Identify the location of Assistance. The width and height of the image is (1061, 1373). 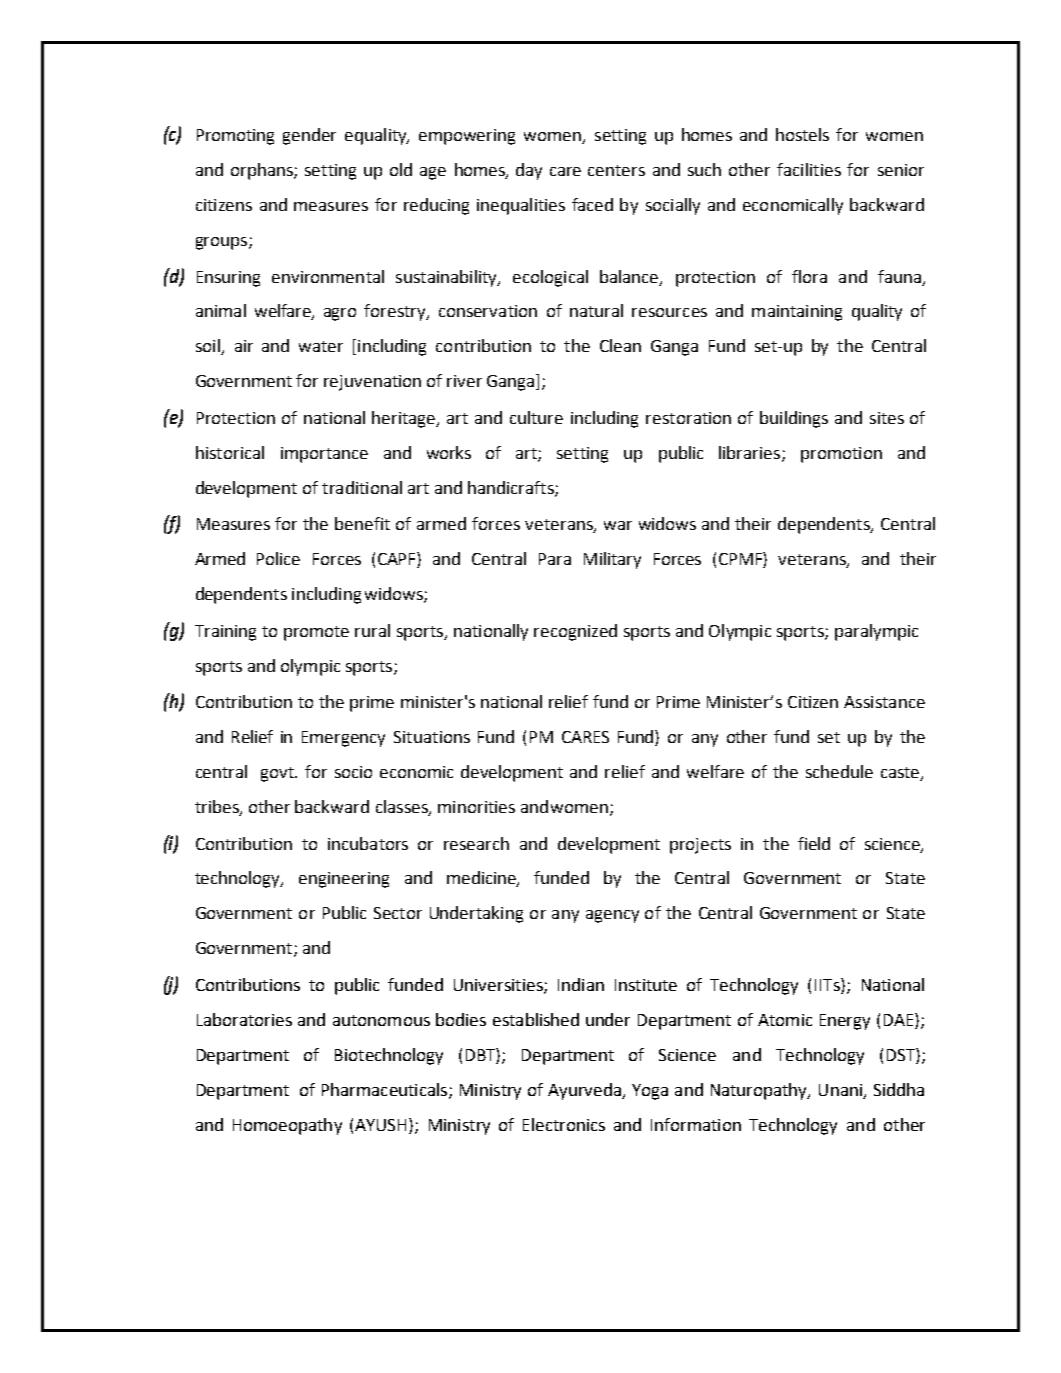
(884, 702).
